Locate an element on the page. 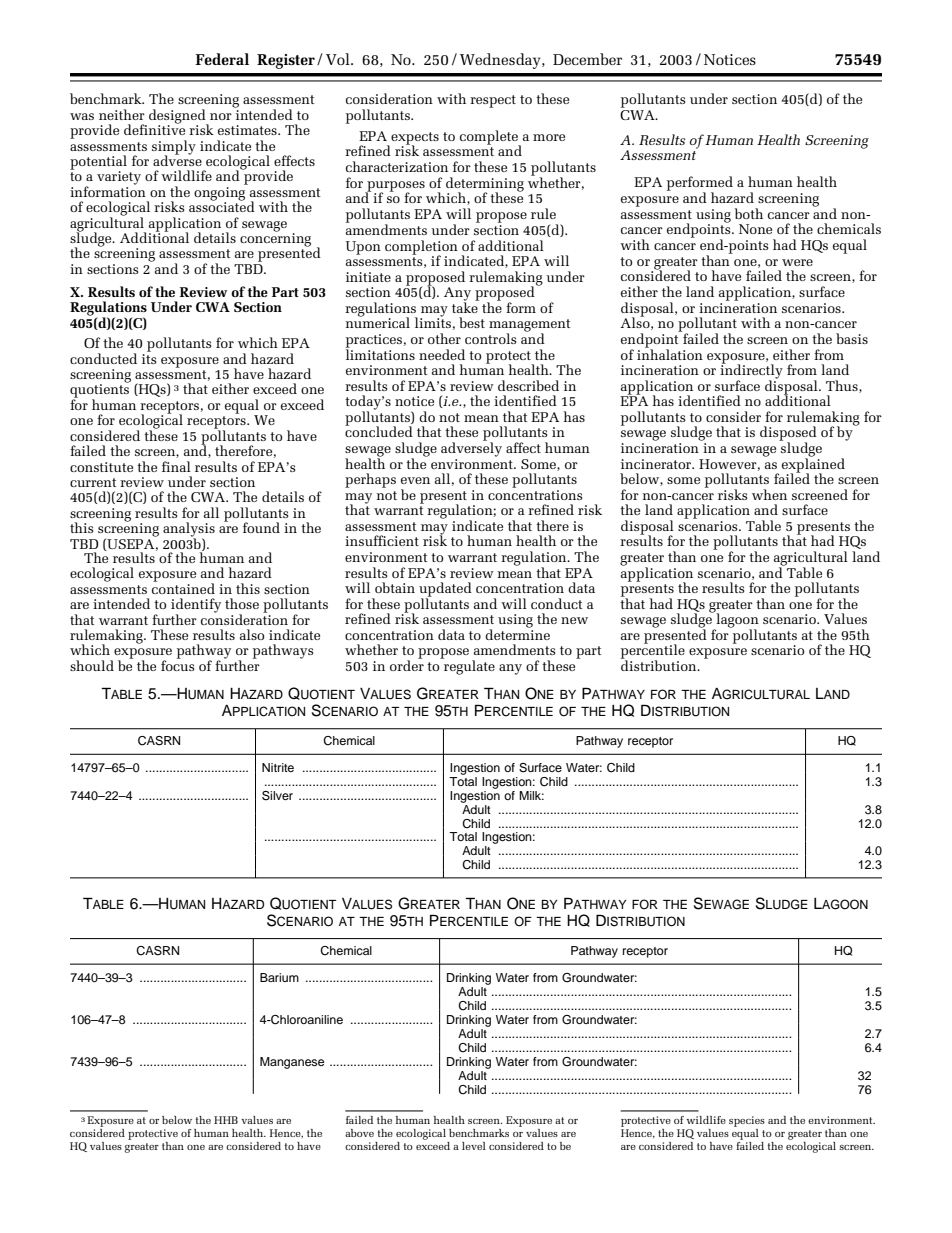 The width and height of the image is (952, 1233). both is located at coordinates (748, 213).
